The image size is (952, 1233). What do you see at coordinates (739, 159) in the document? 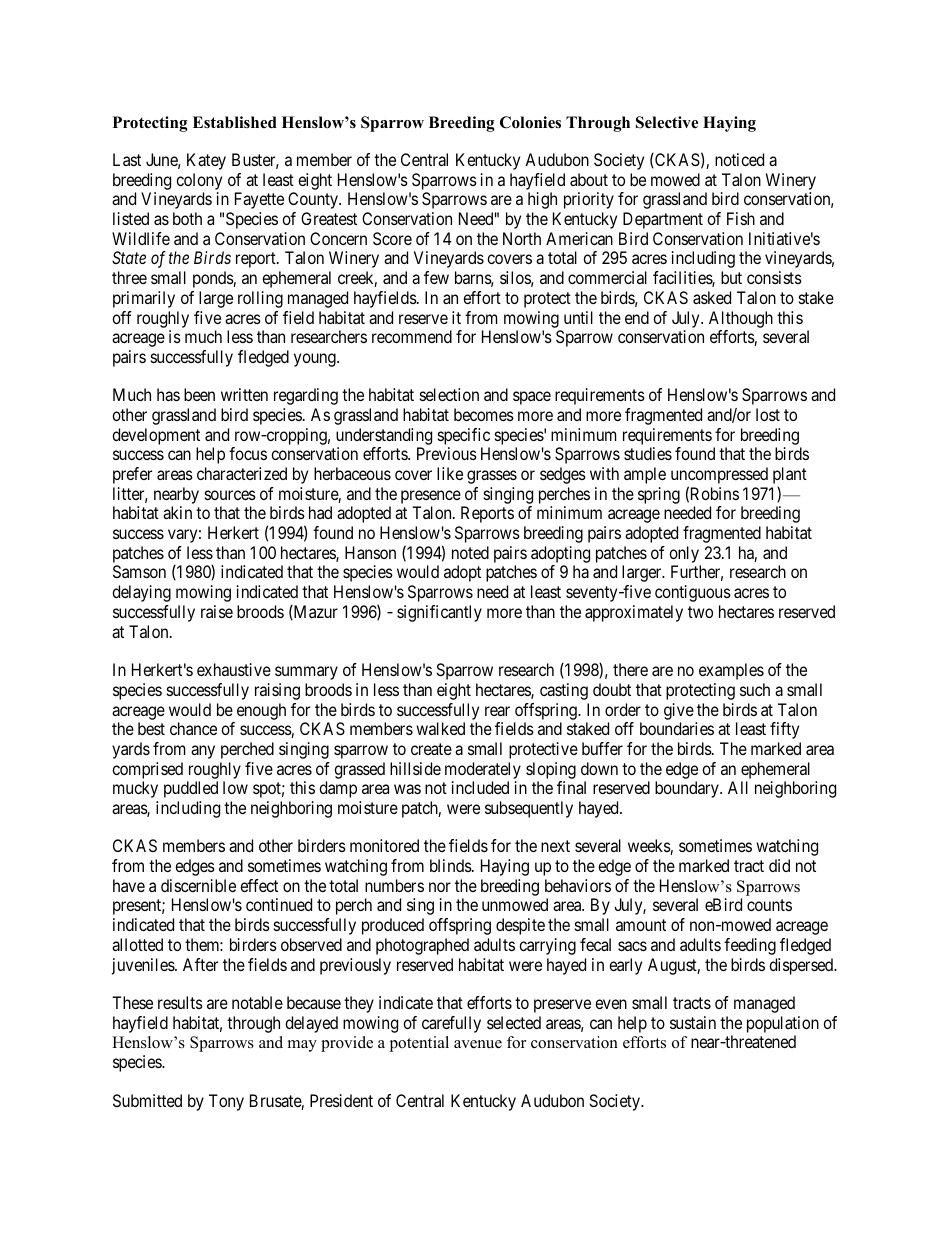
I see `noticed` at bounding box center [739, 159].
